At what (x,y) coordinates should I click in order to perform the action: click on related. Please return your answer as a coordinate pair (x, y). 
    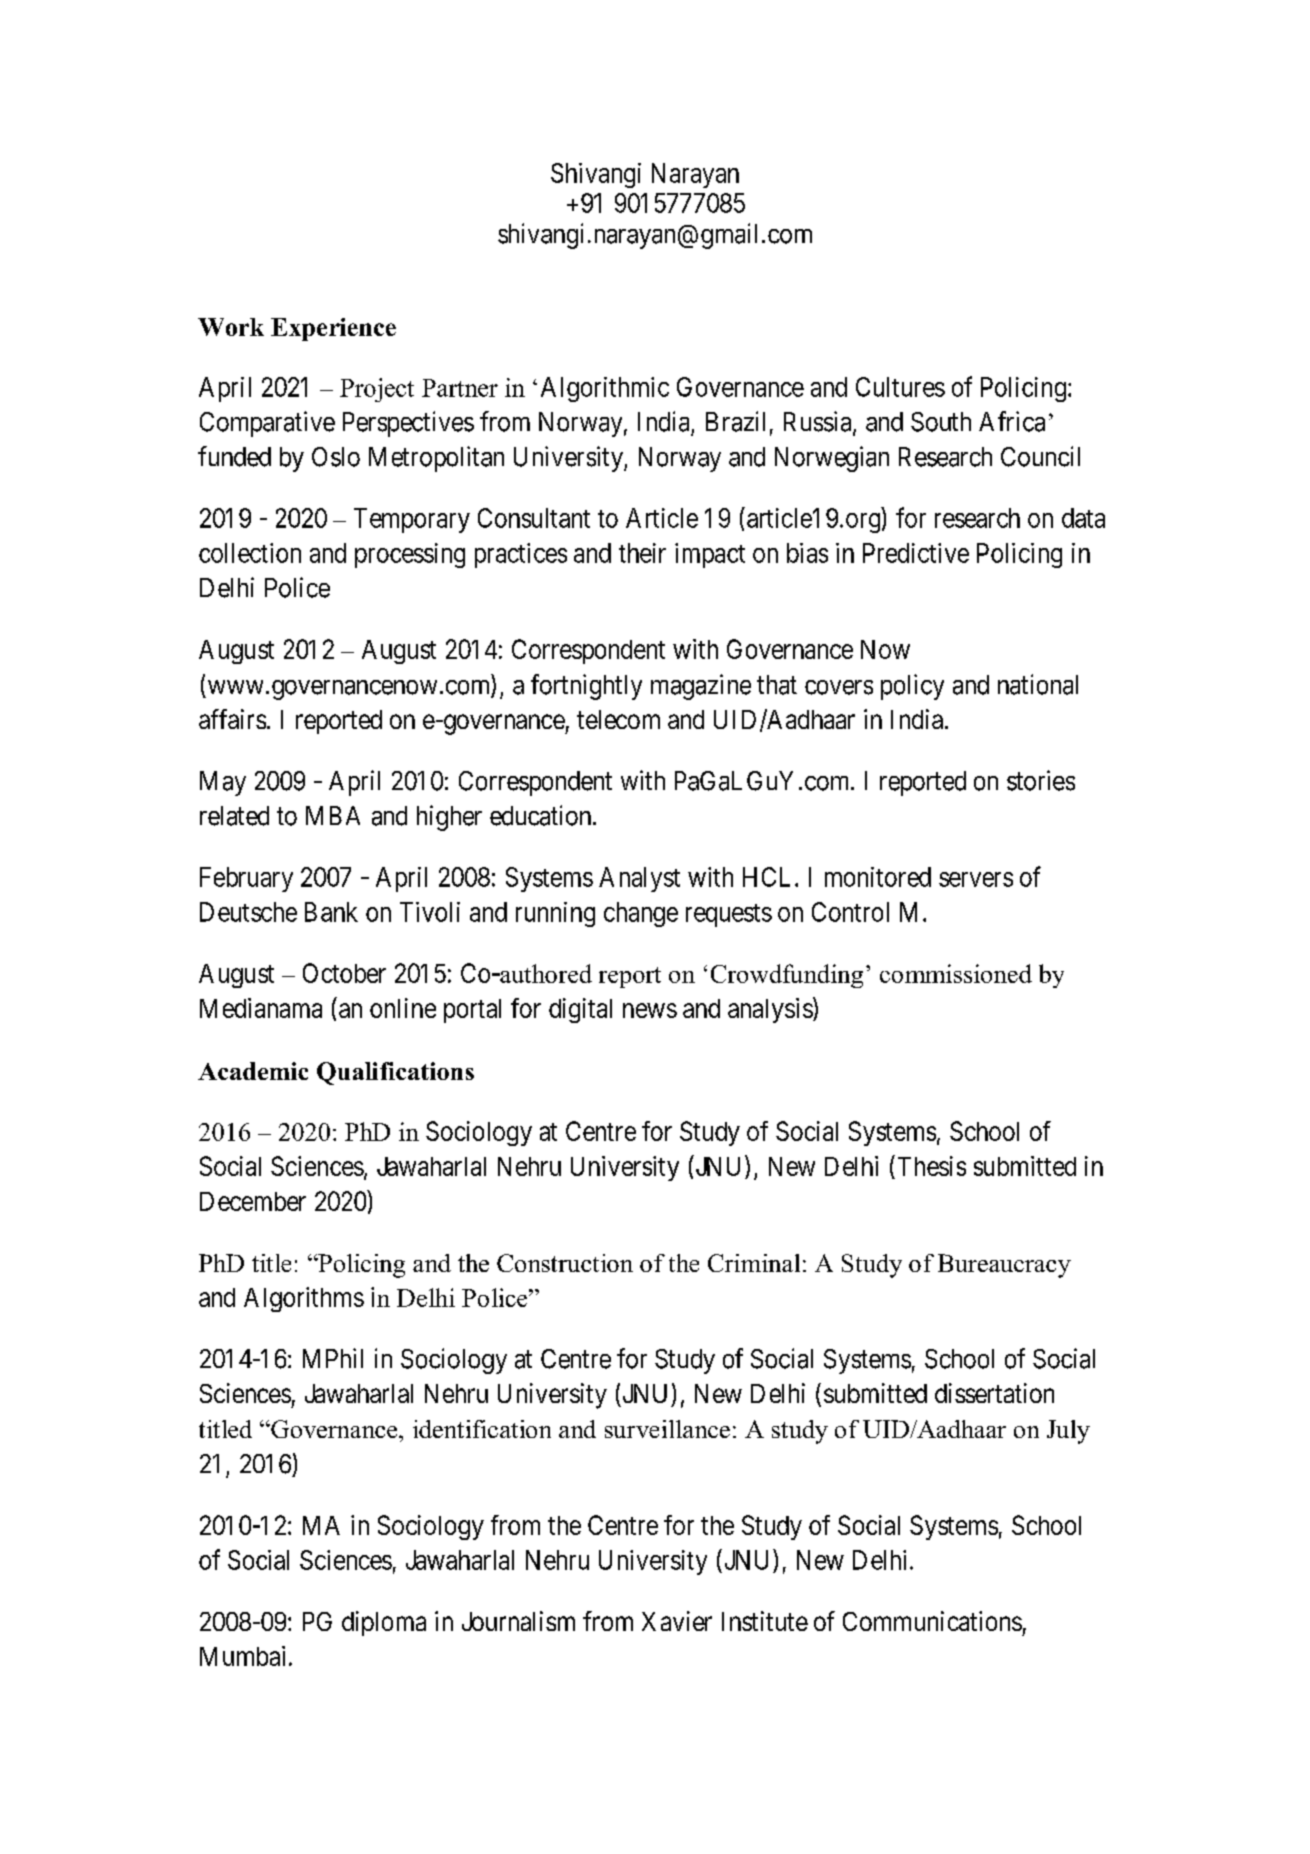
    Looking at the image, I should click on (234, 816).
